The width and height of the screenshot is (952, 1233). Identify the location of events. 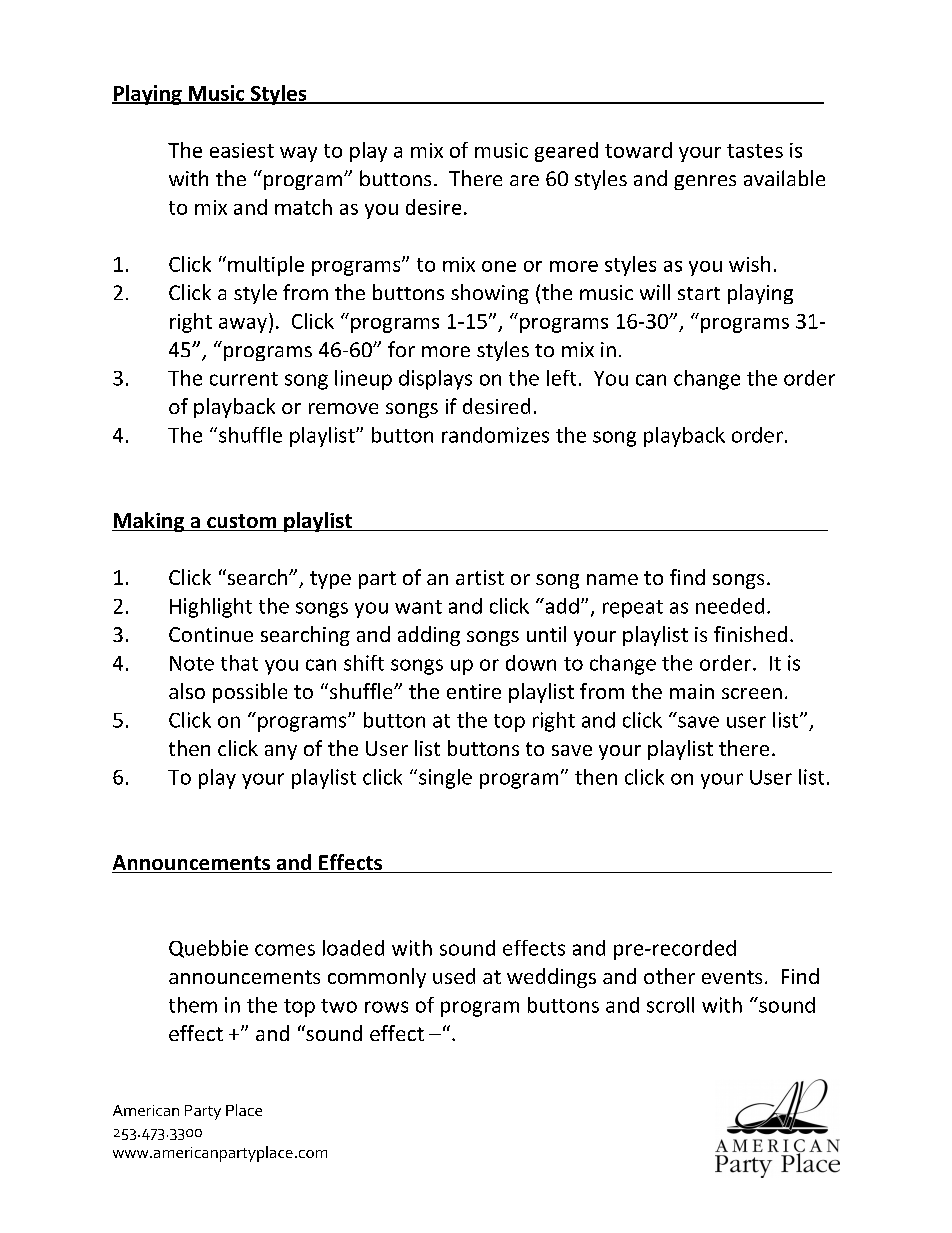
(732, 977).
